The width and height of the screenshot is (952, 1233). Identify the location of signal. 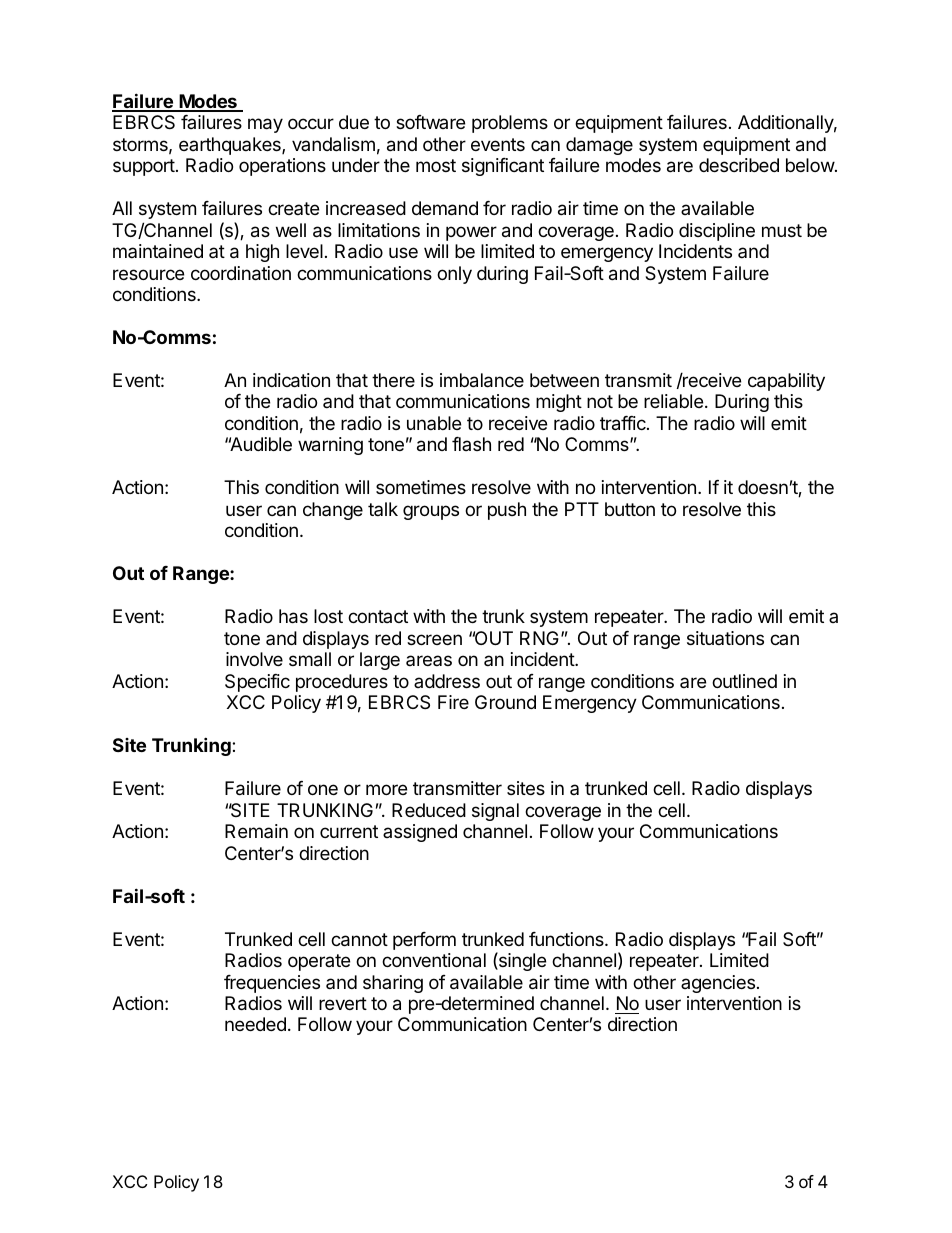
(495, 812).
